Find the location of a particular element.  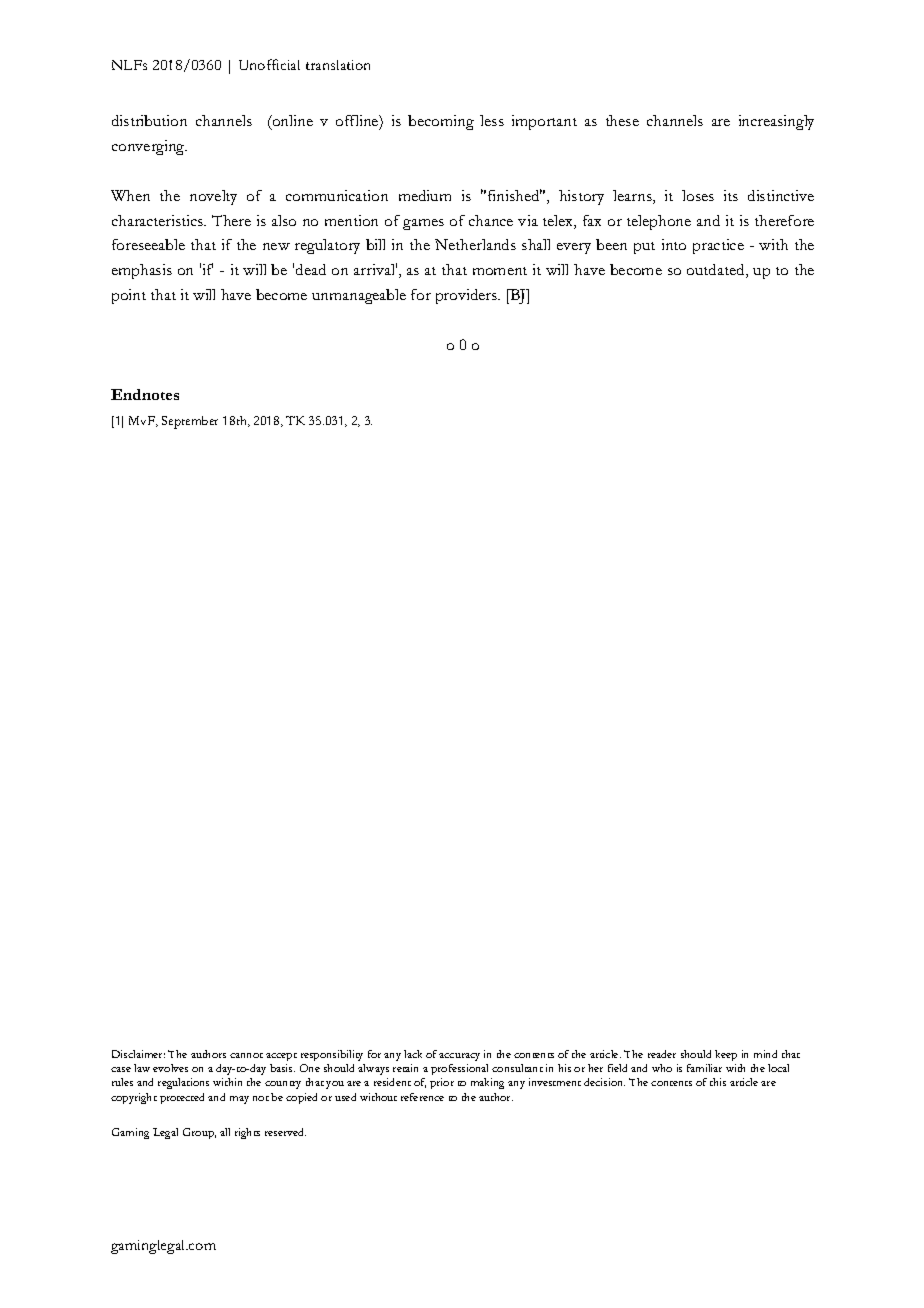

becoming is located at coordinates (441, 122).
